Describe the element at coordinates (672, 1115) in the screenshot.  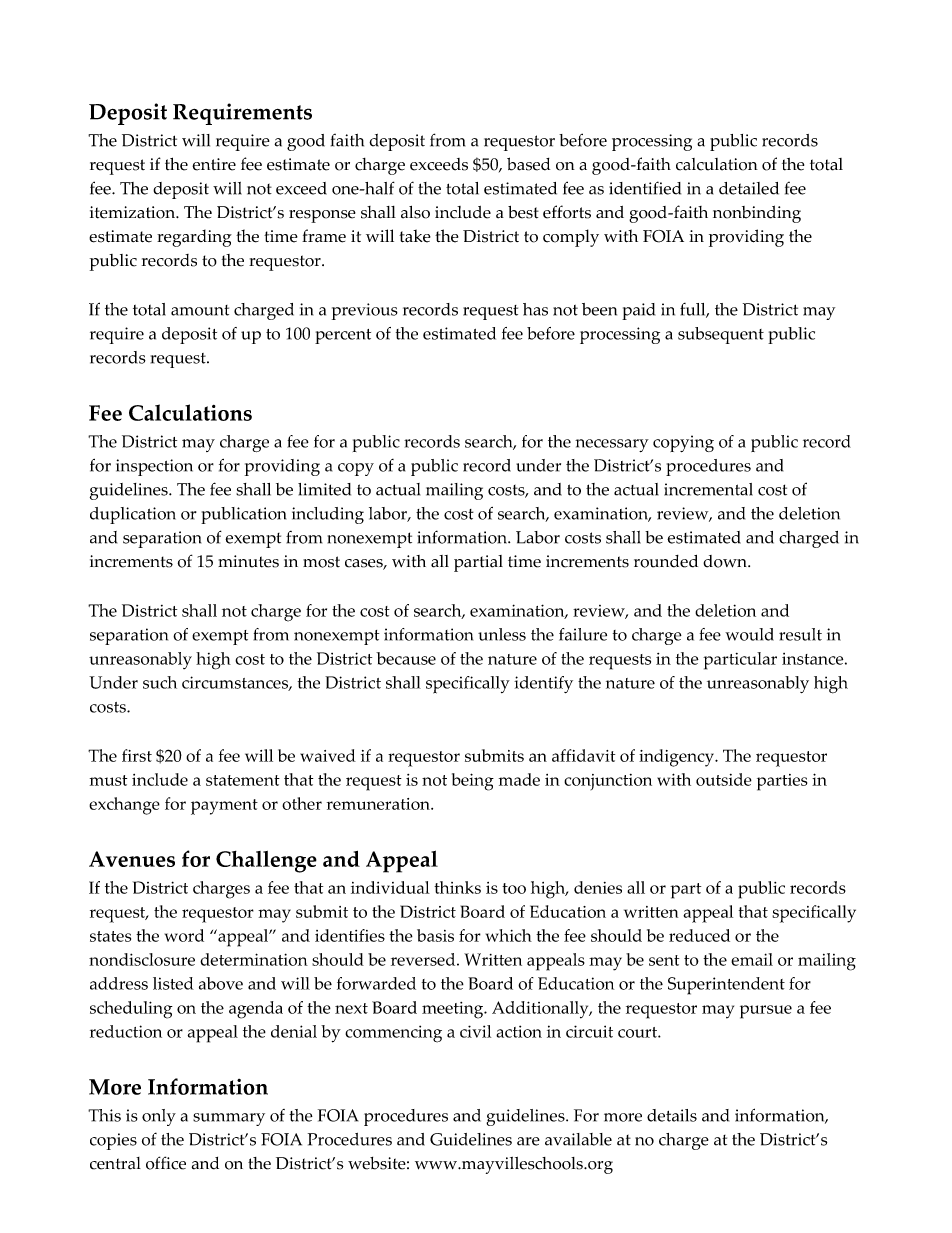
I see `details` at that location.
